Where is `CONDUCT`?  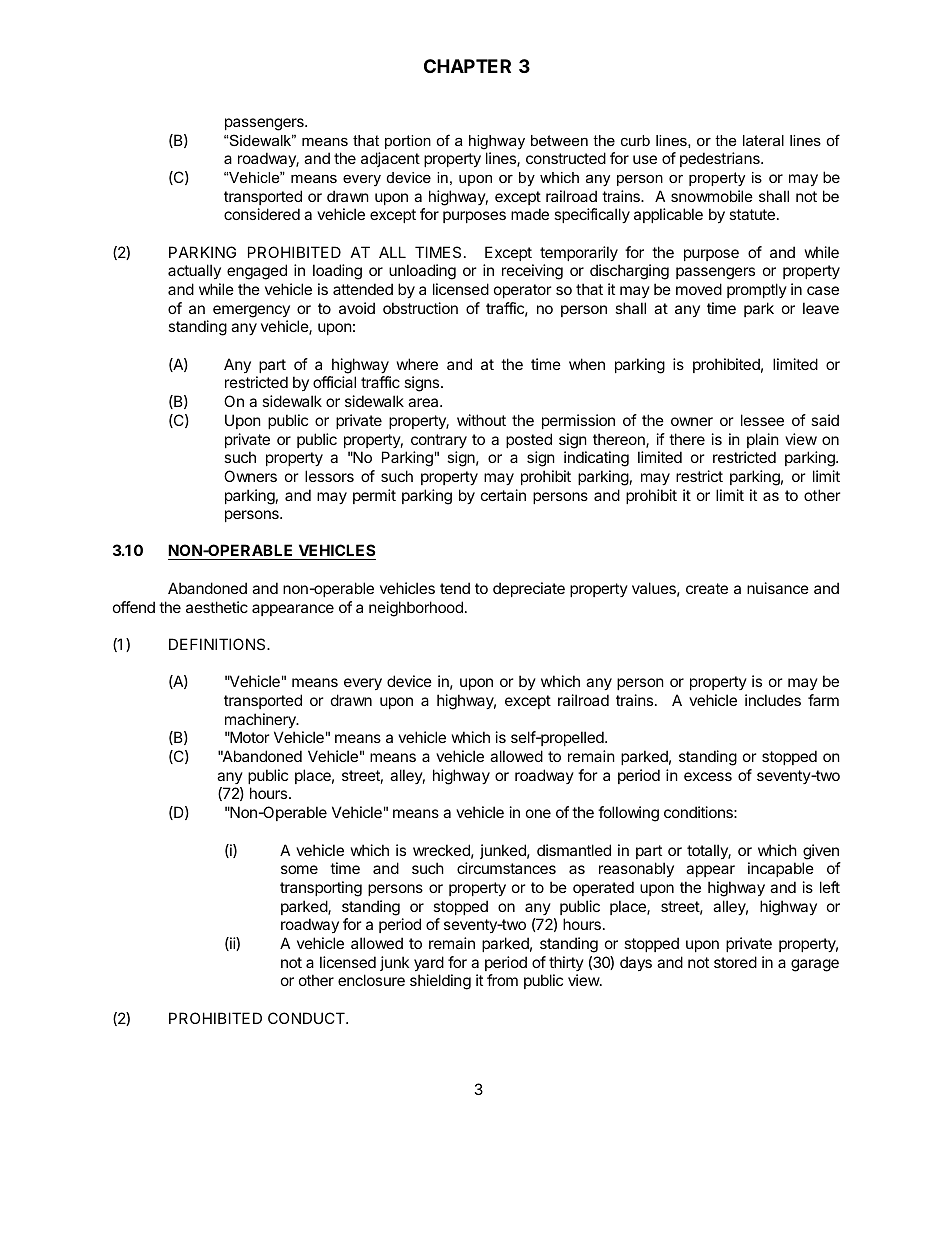
CONDUCT is located at coordinates (307, 1018).
